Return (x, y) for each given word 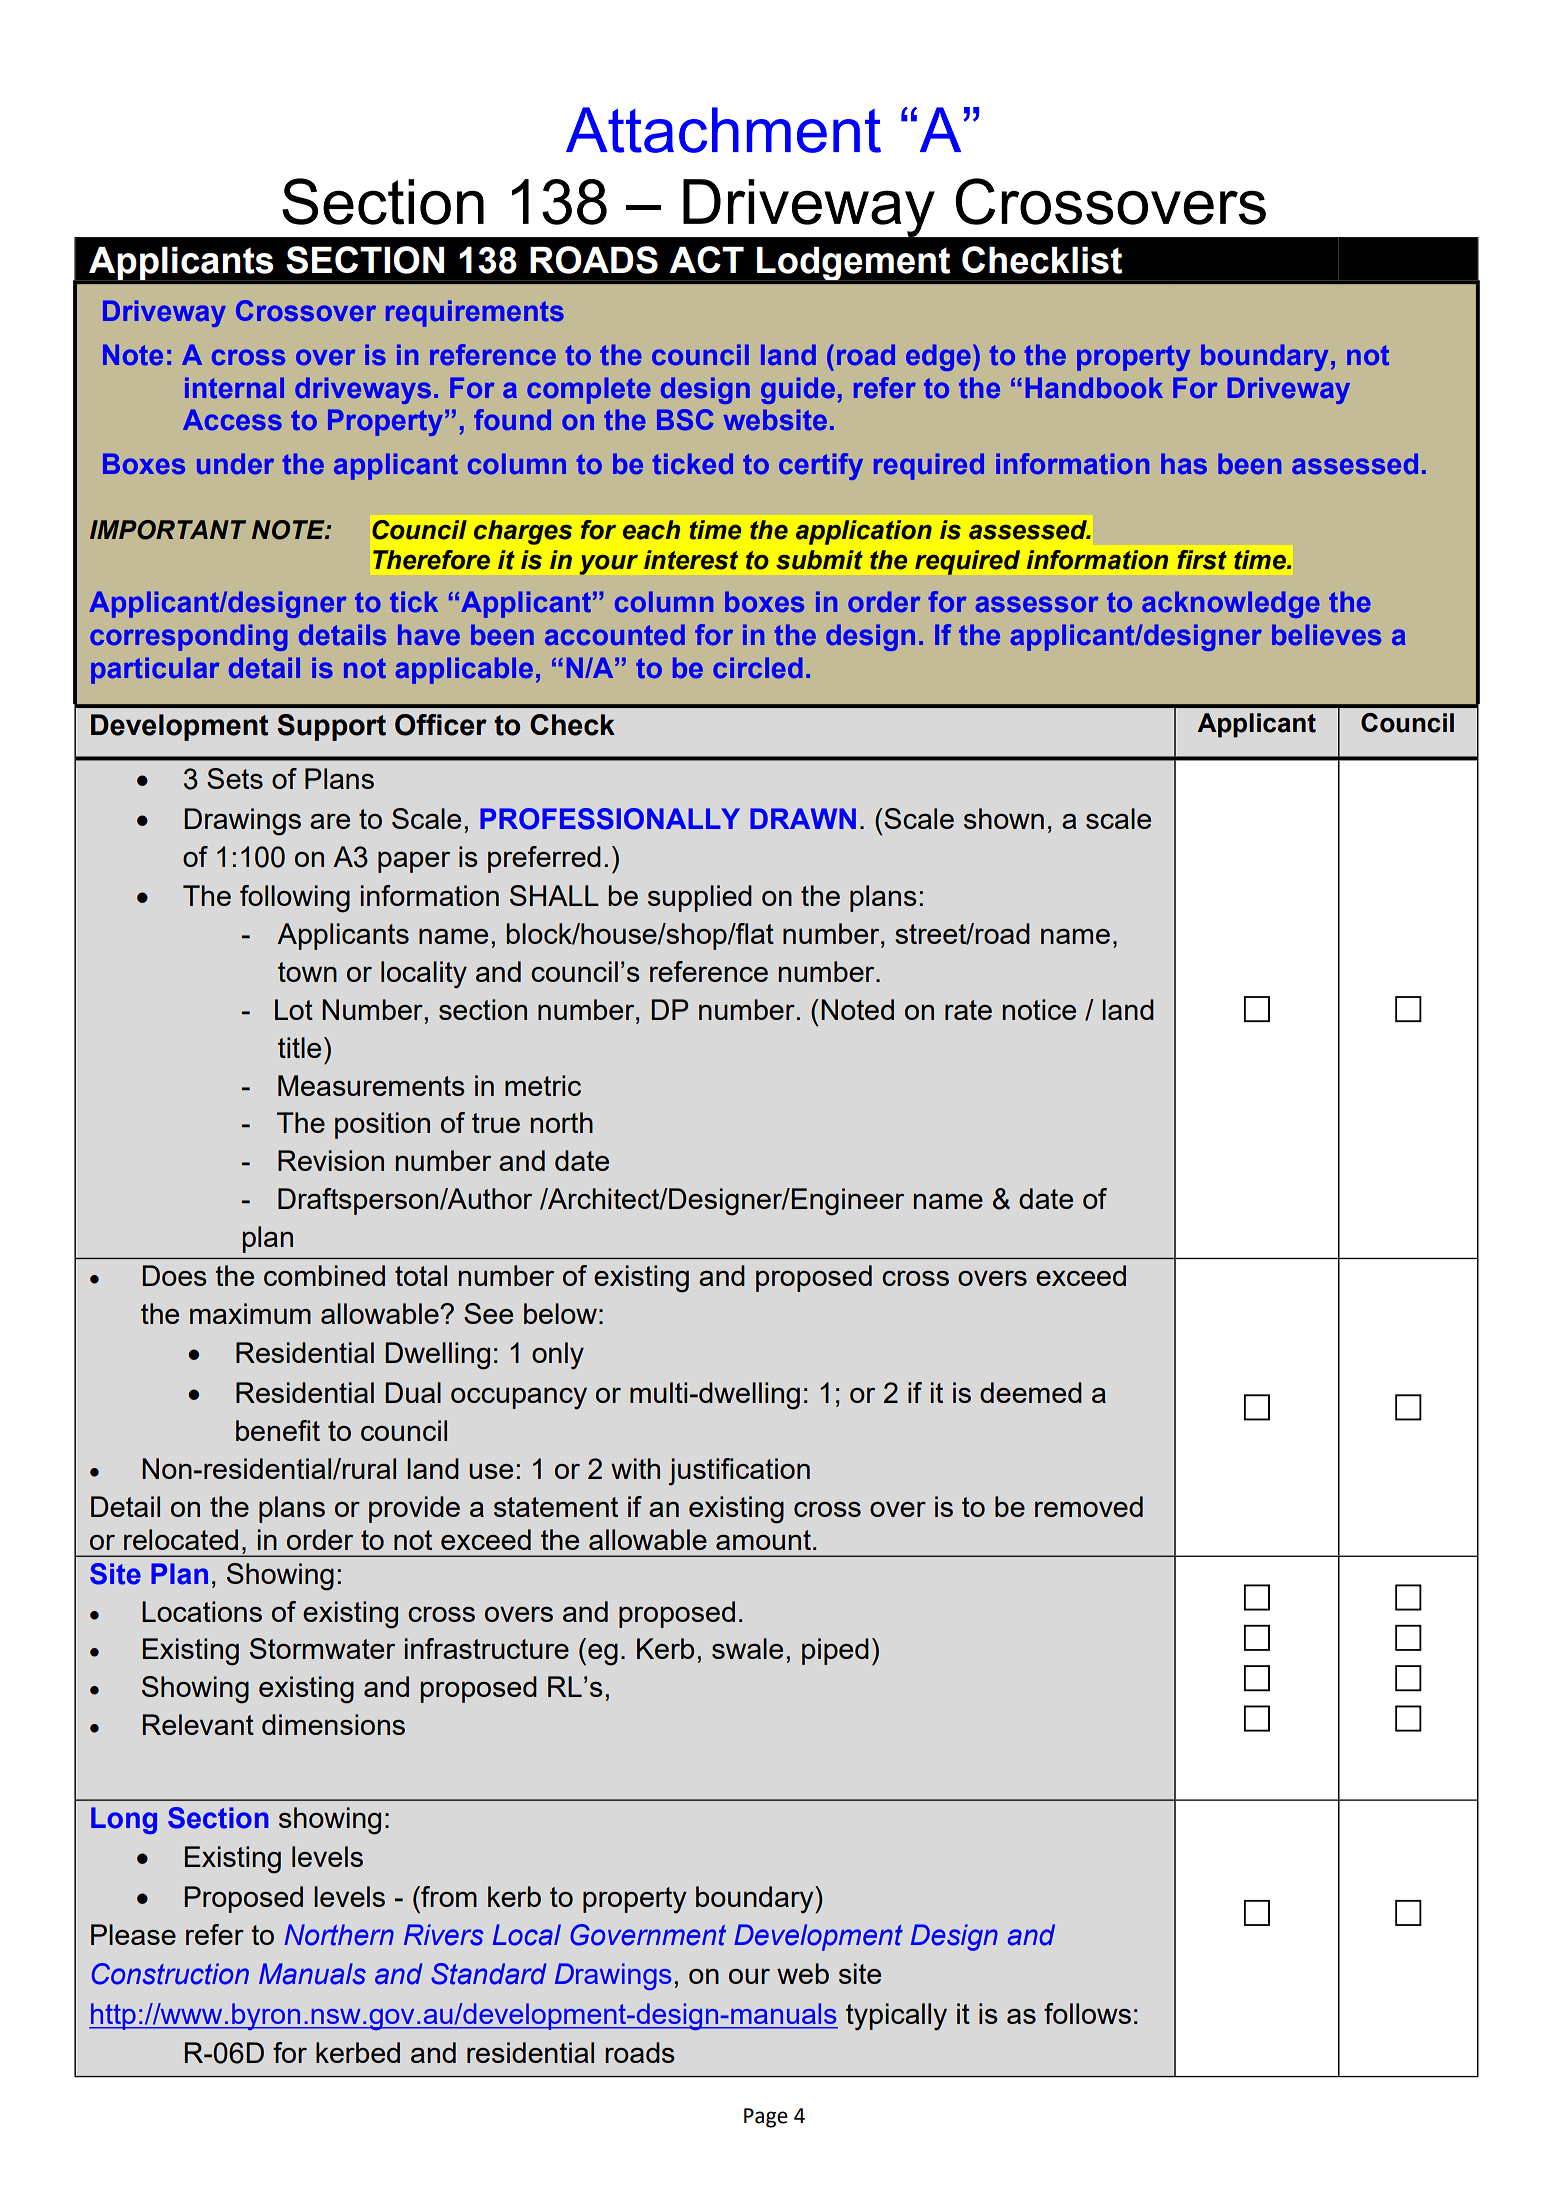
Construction (170, 1974)
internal (234, 387)
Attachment (723, 130)
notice (1039, 1009)
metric (543, 1085)
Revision (331, 1160)
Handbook (1094, 387)
